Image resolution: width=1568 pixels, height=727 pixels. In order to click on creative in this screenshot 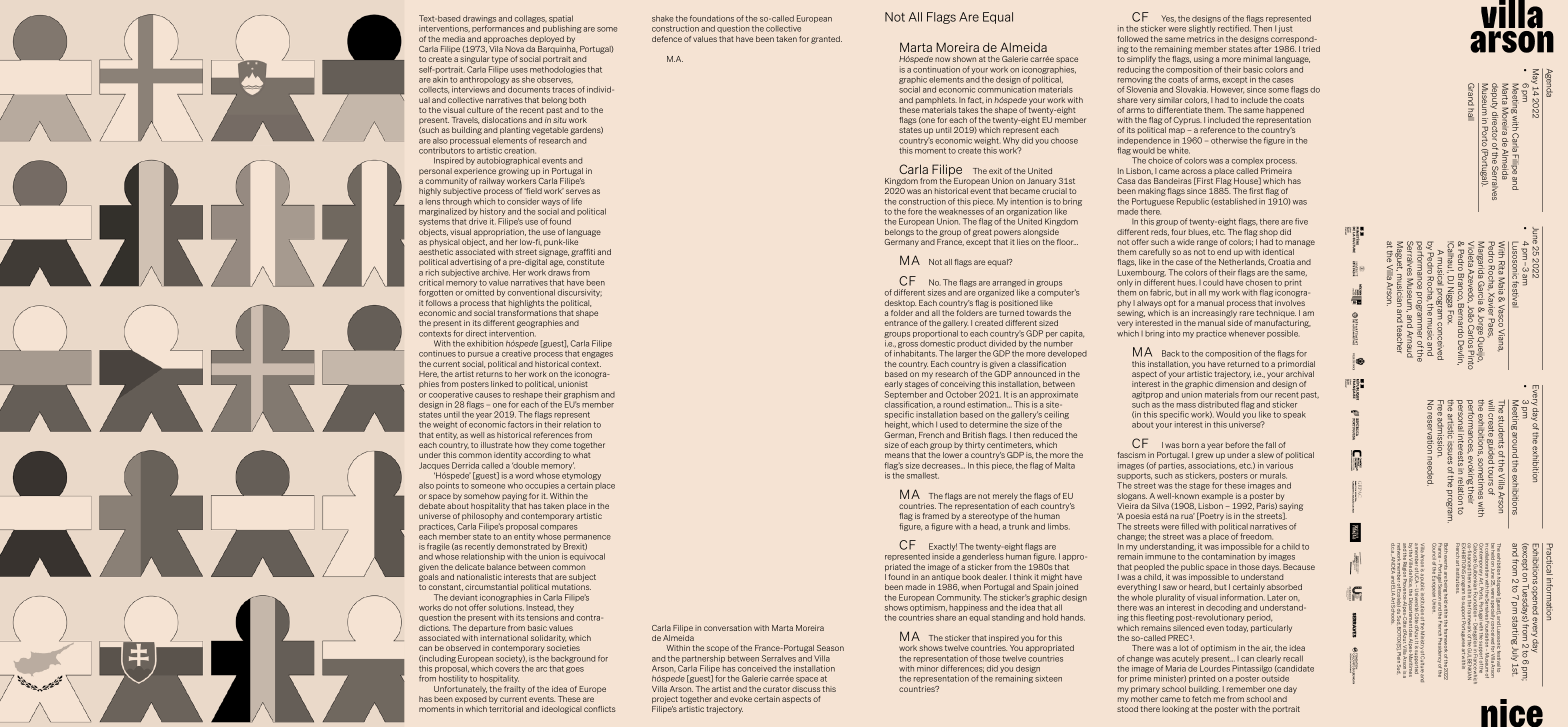, I will do `click(516, 353)`.
